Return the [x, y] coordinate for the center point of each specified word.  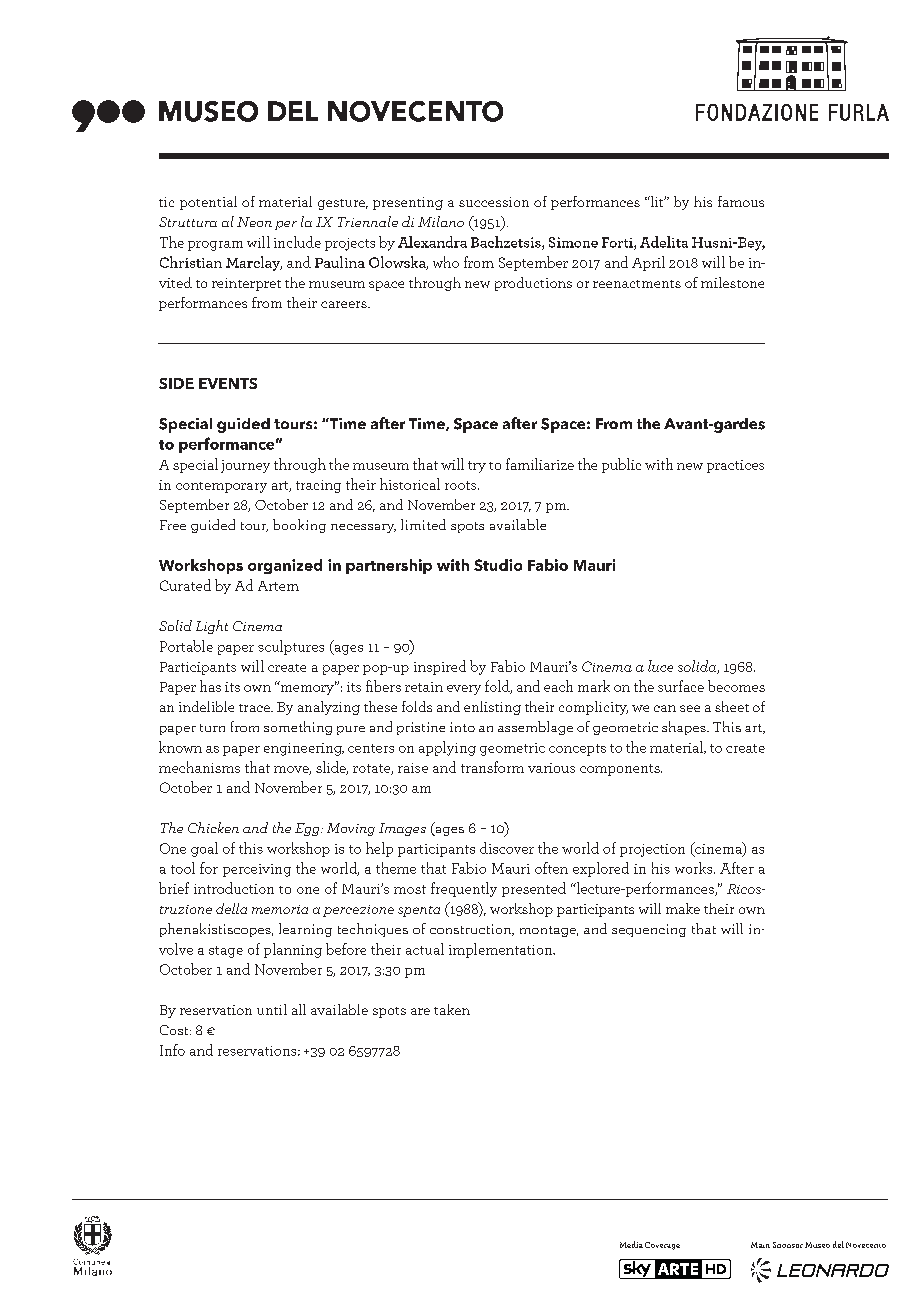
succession [494, 202]
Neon [254, 222]
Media [631, 1244]
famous [741, 201]
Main [760, 1245]
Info [172, 1050]
